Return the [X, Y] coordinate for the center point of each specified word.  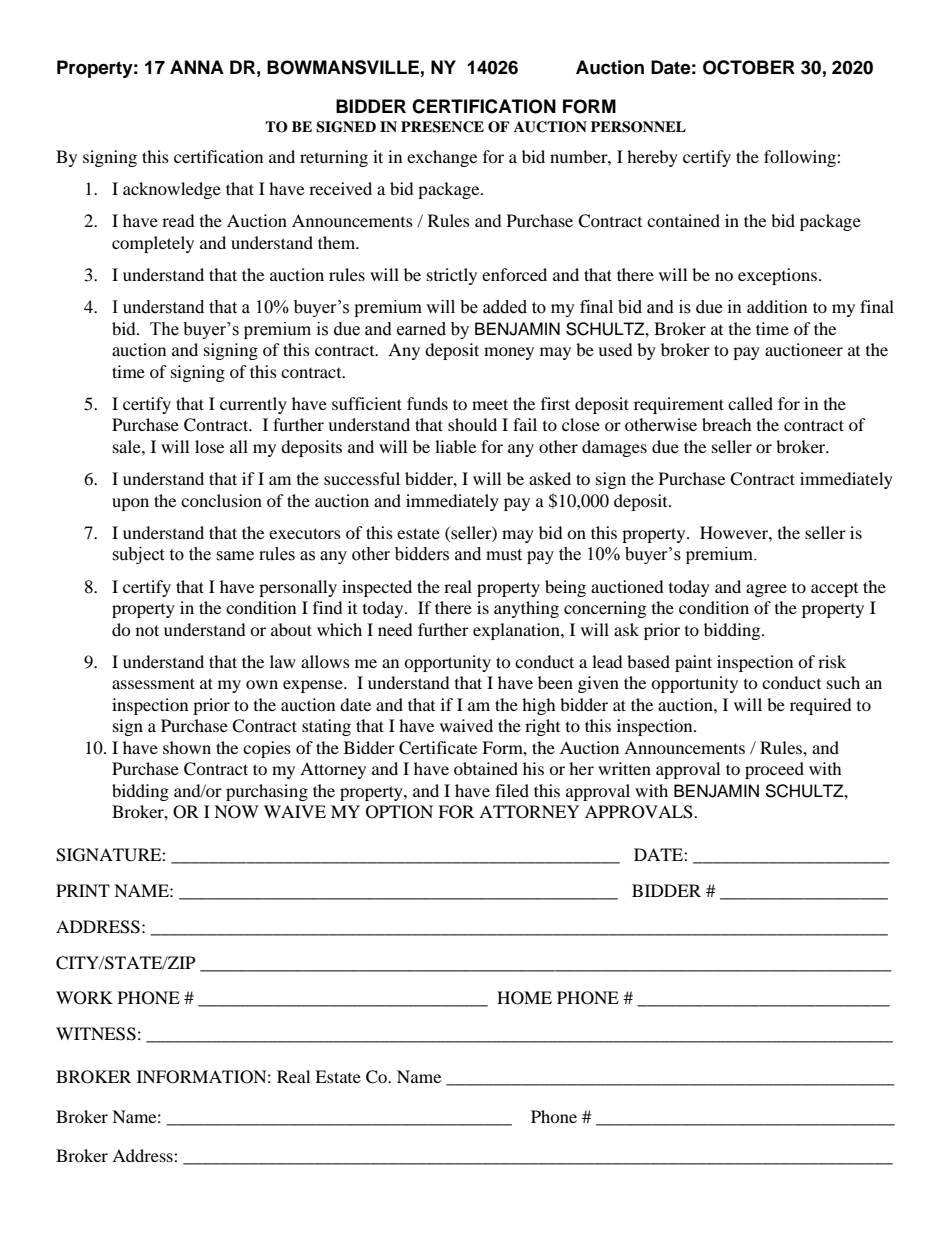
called [750, 403]
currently [253, 405]
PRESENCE [442, 127]
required [821, 706]
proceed [774, 770]
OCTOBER [749, 67]
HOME [524, 998]
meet [490, 404]
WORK [84, 998]
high [539, 706]
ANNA [197, 67]
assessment [153, 683]
